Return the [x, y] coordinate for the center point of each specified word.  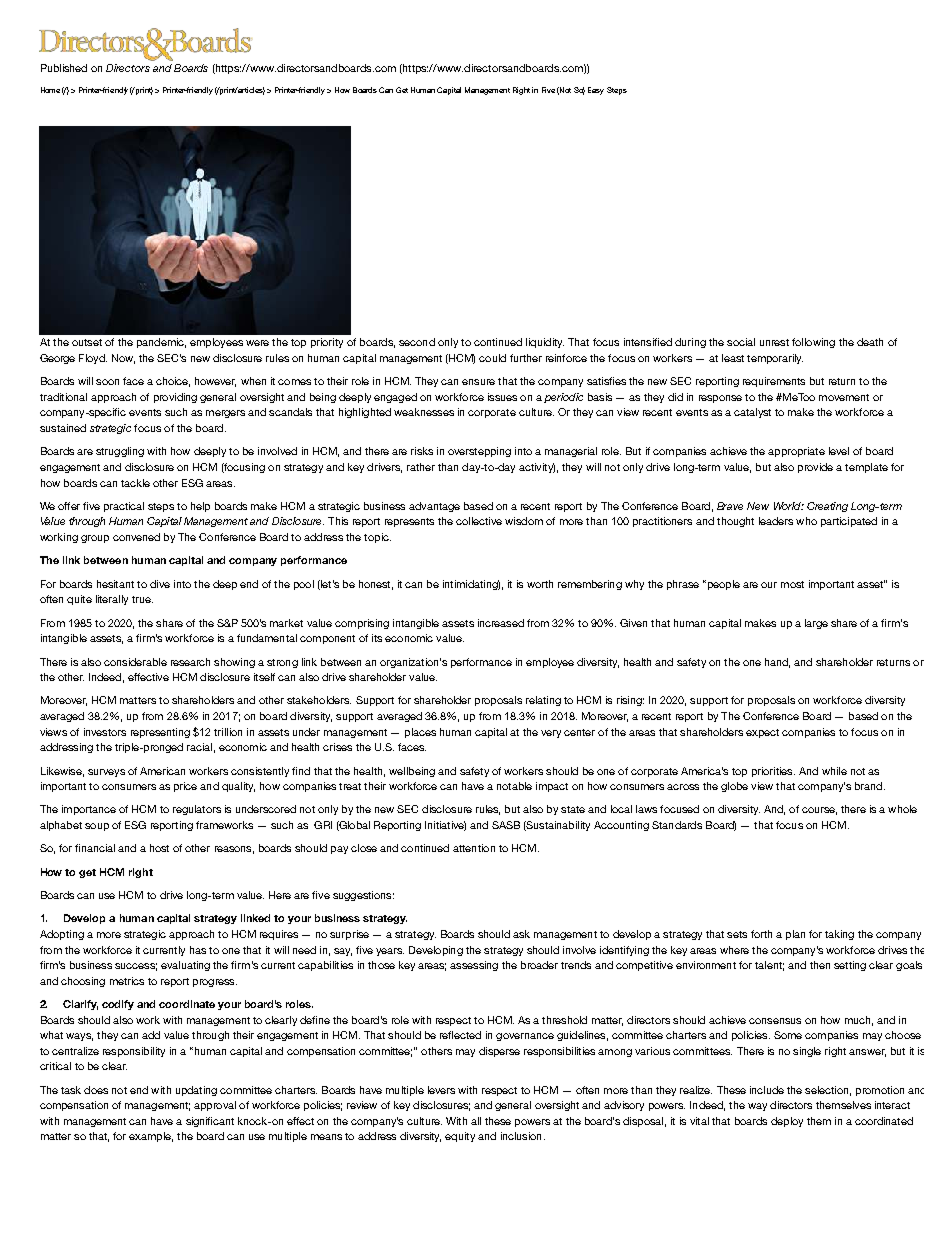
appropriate [796, 452]
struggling [120, 452]
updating [196, 1091]
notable [514, 786]
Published [64, 68]
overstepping [479, 452]
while [834, 771]
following [813, 343]
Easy [596, 91]
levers [441, 1090]
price [185, 787]
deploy [787, 1122]
